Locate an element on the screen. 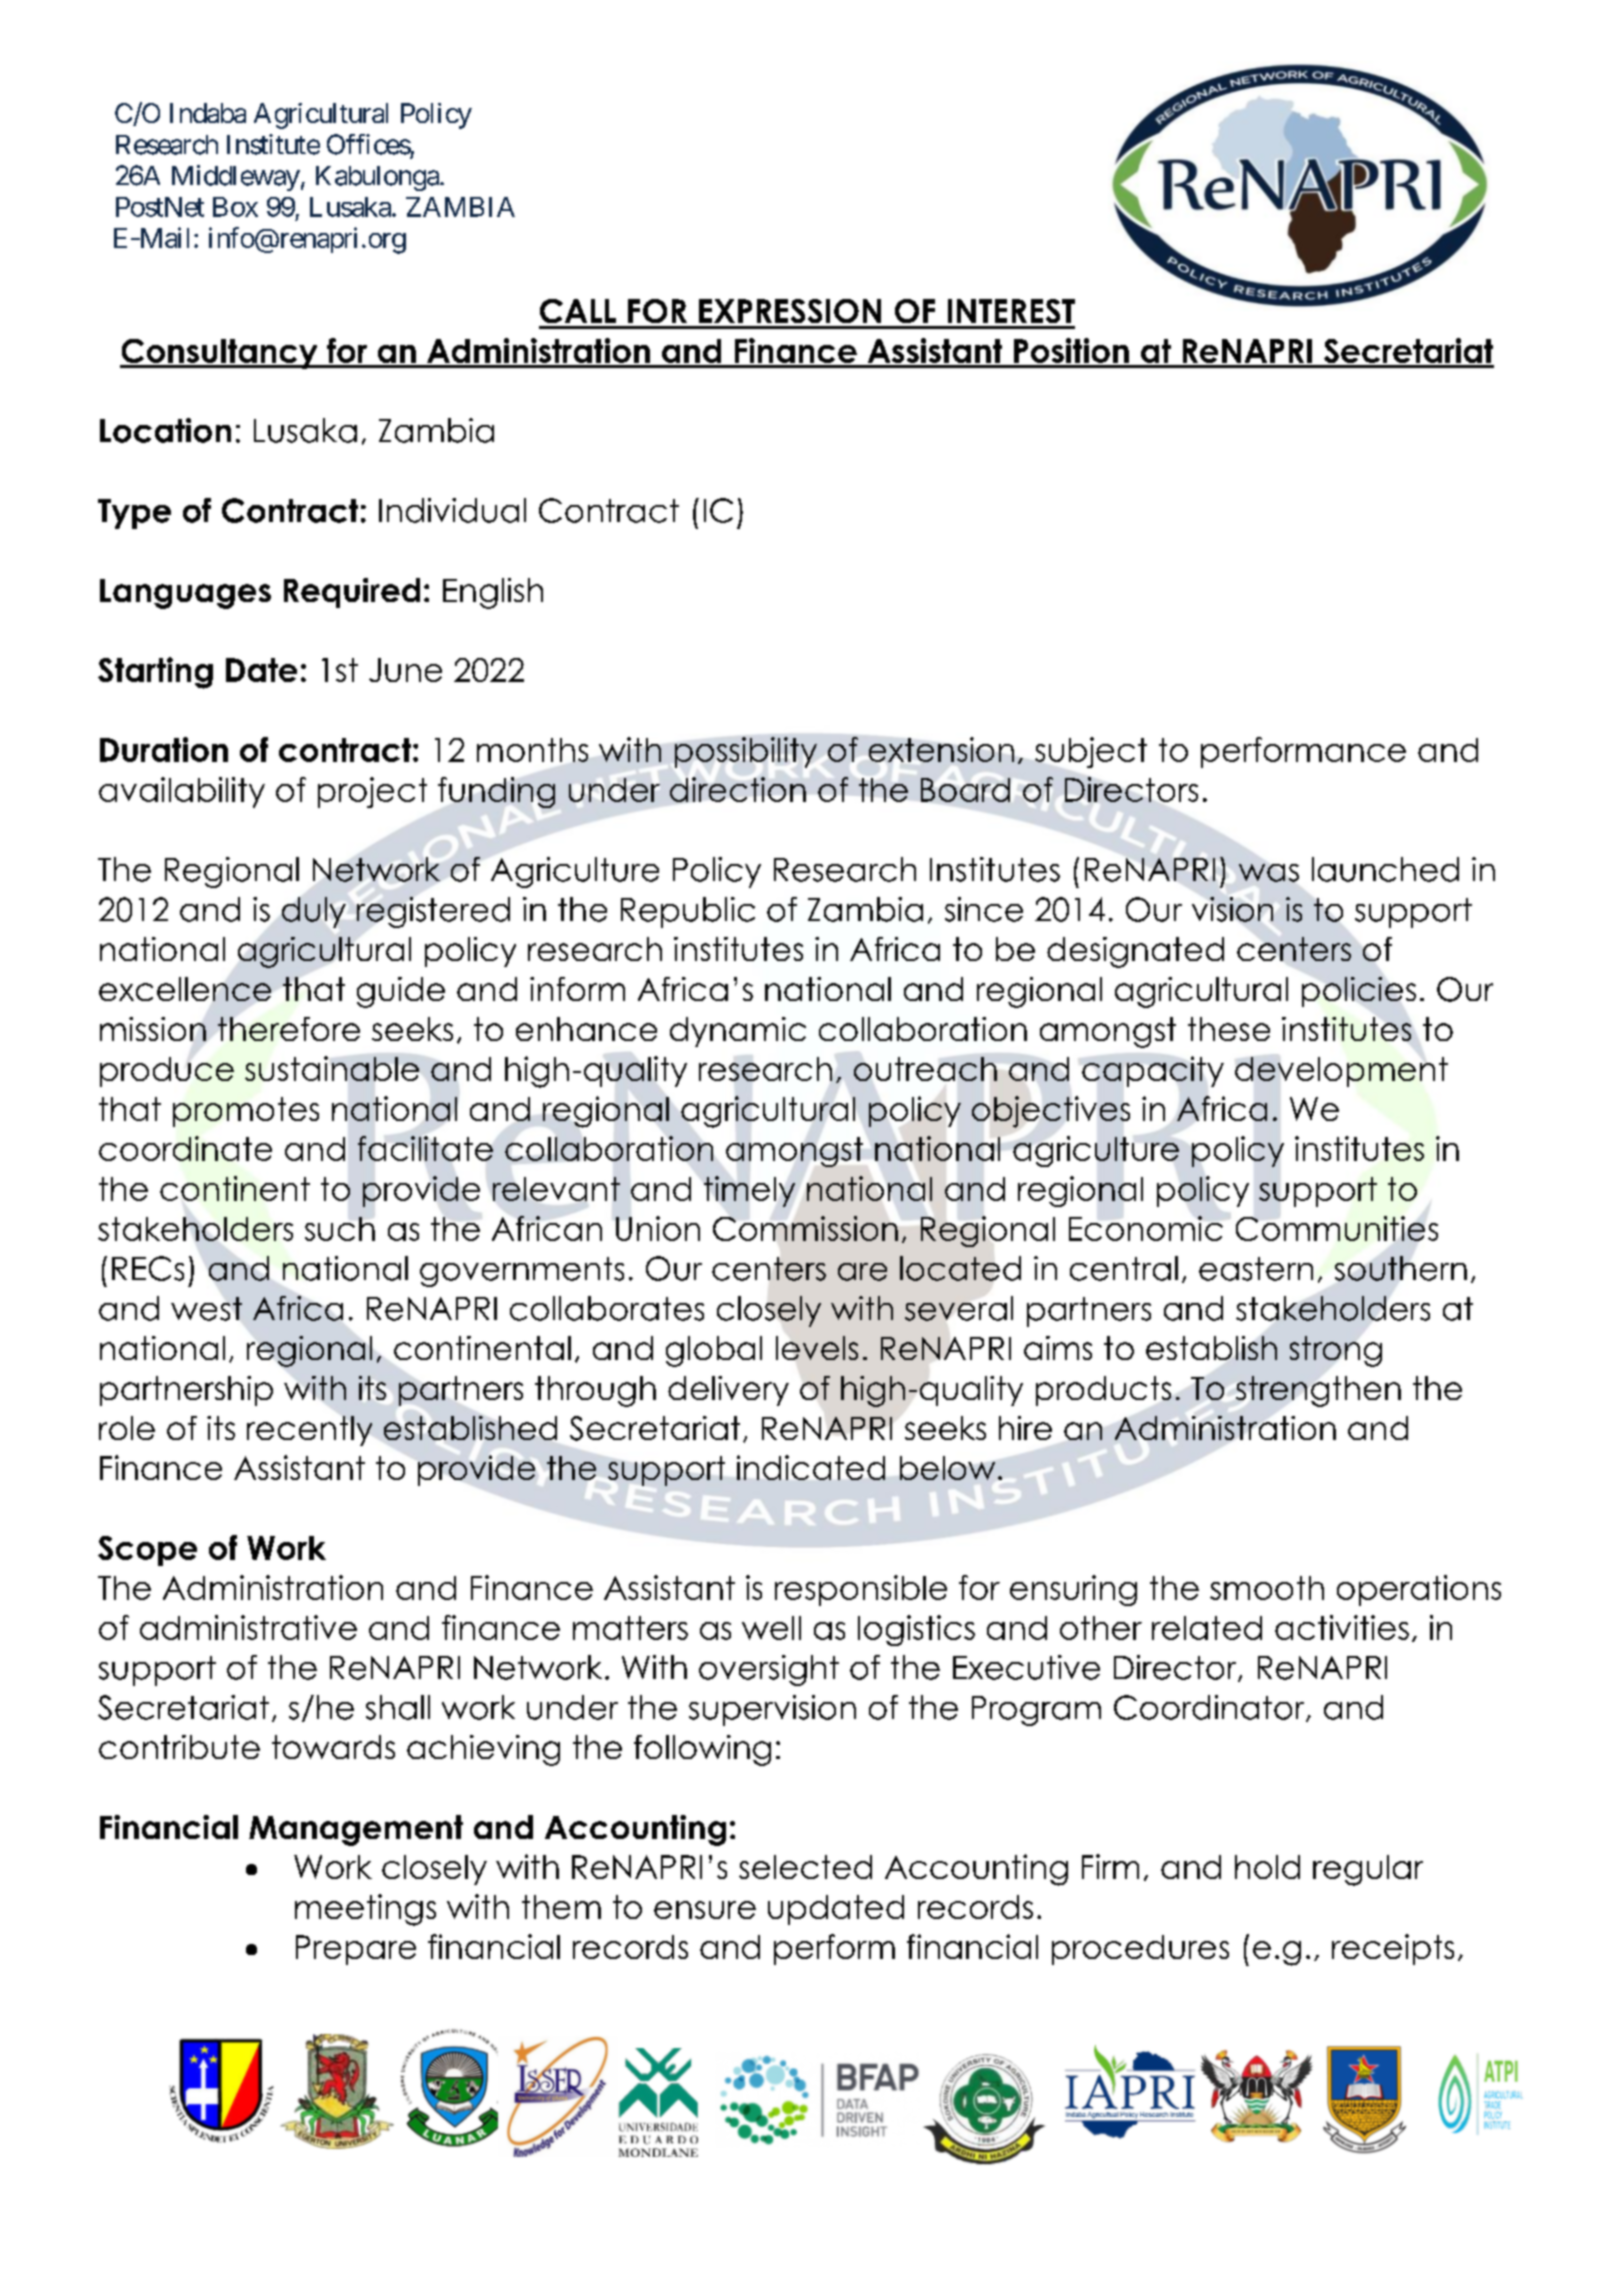 The width and height of the screenshot is (1614, 2283). Individual is located at coordinates (452, 510).
